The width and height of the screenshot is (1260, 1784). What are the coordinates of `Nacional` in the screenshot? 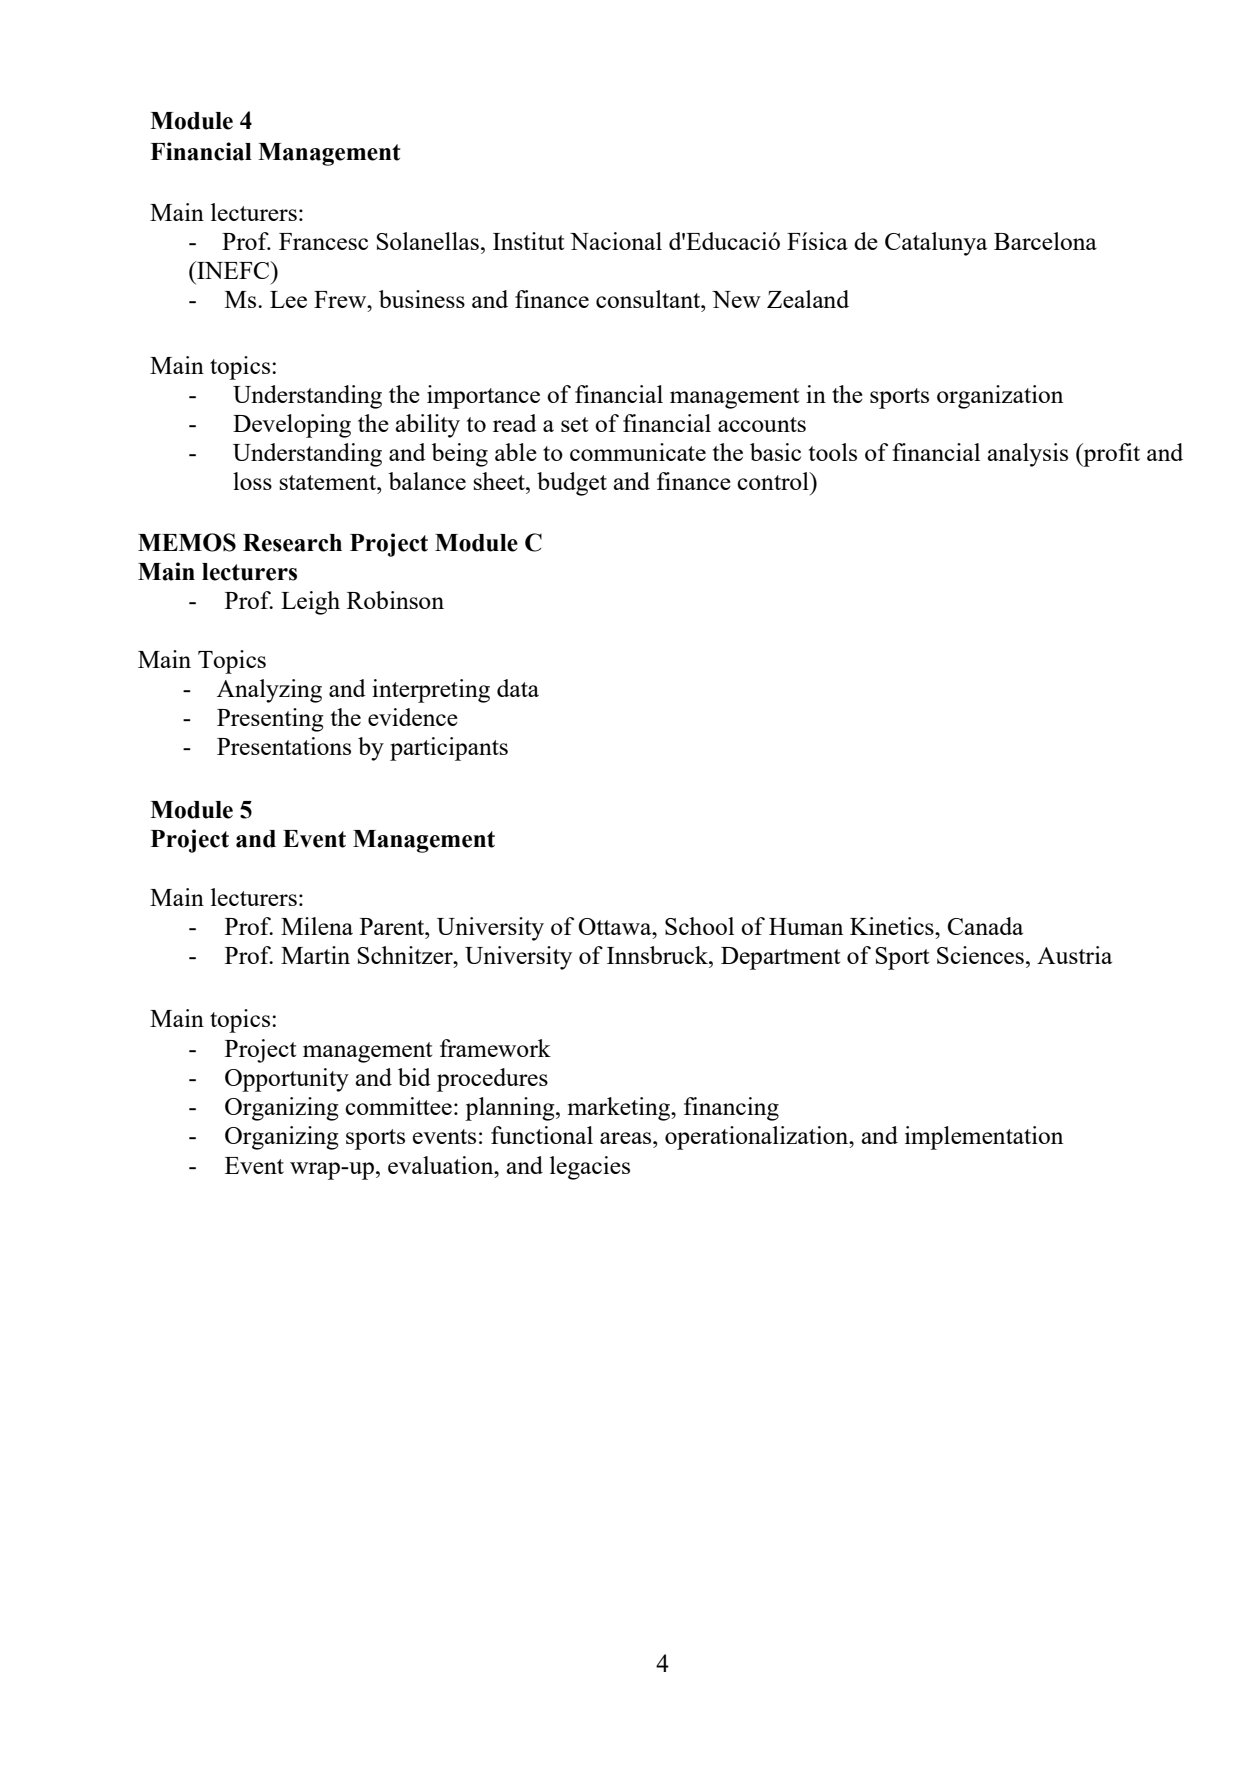 It's located at (616, 241).
